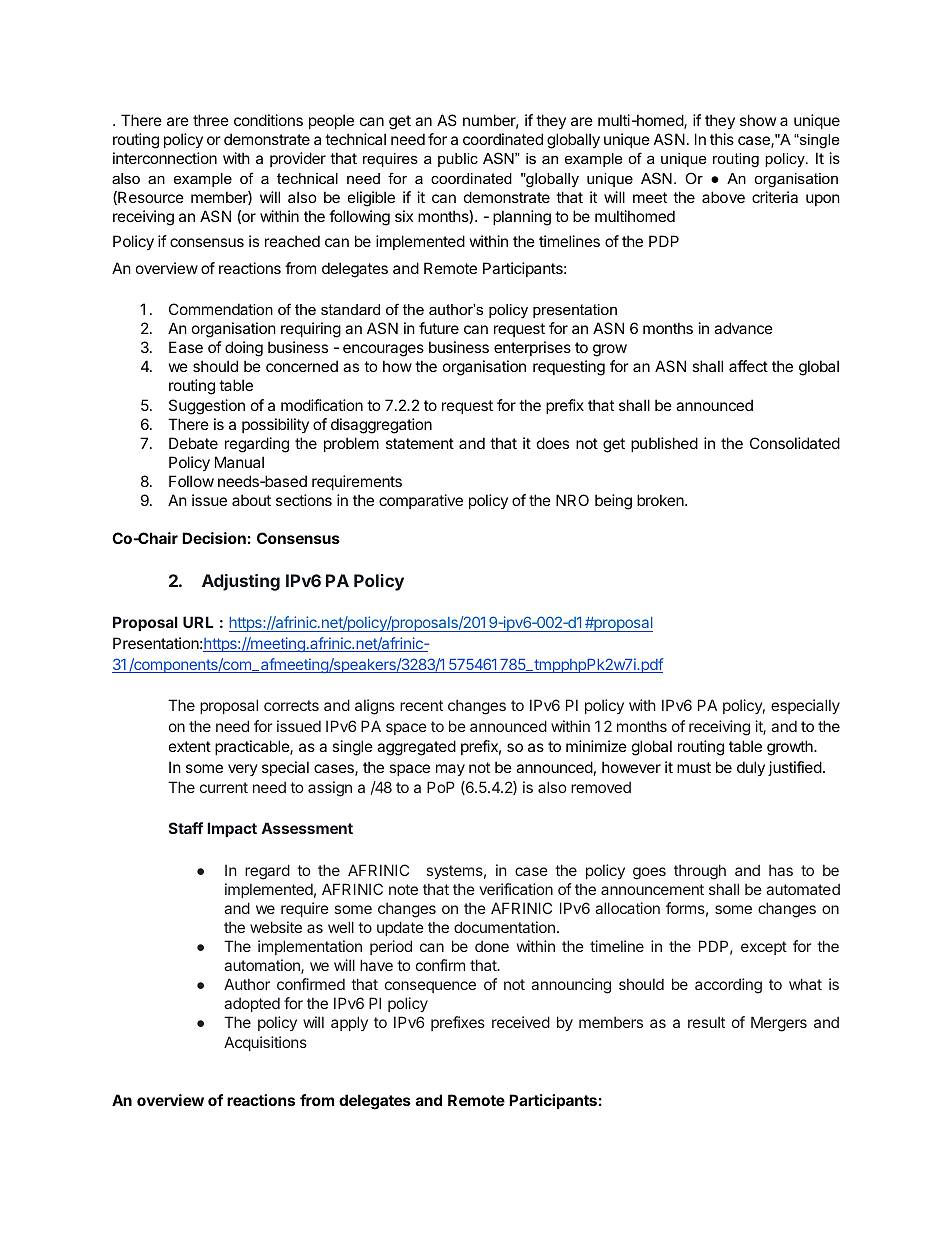  Describe the element at coordinates (722, 139) in the document. I see `this` at that location.
